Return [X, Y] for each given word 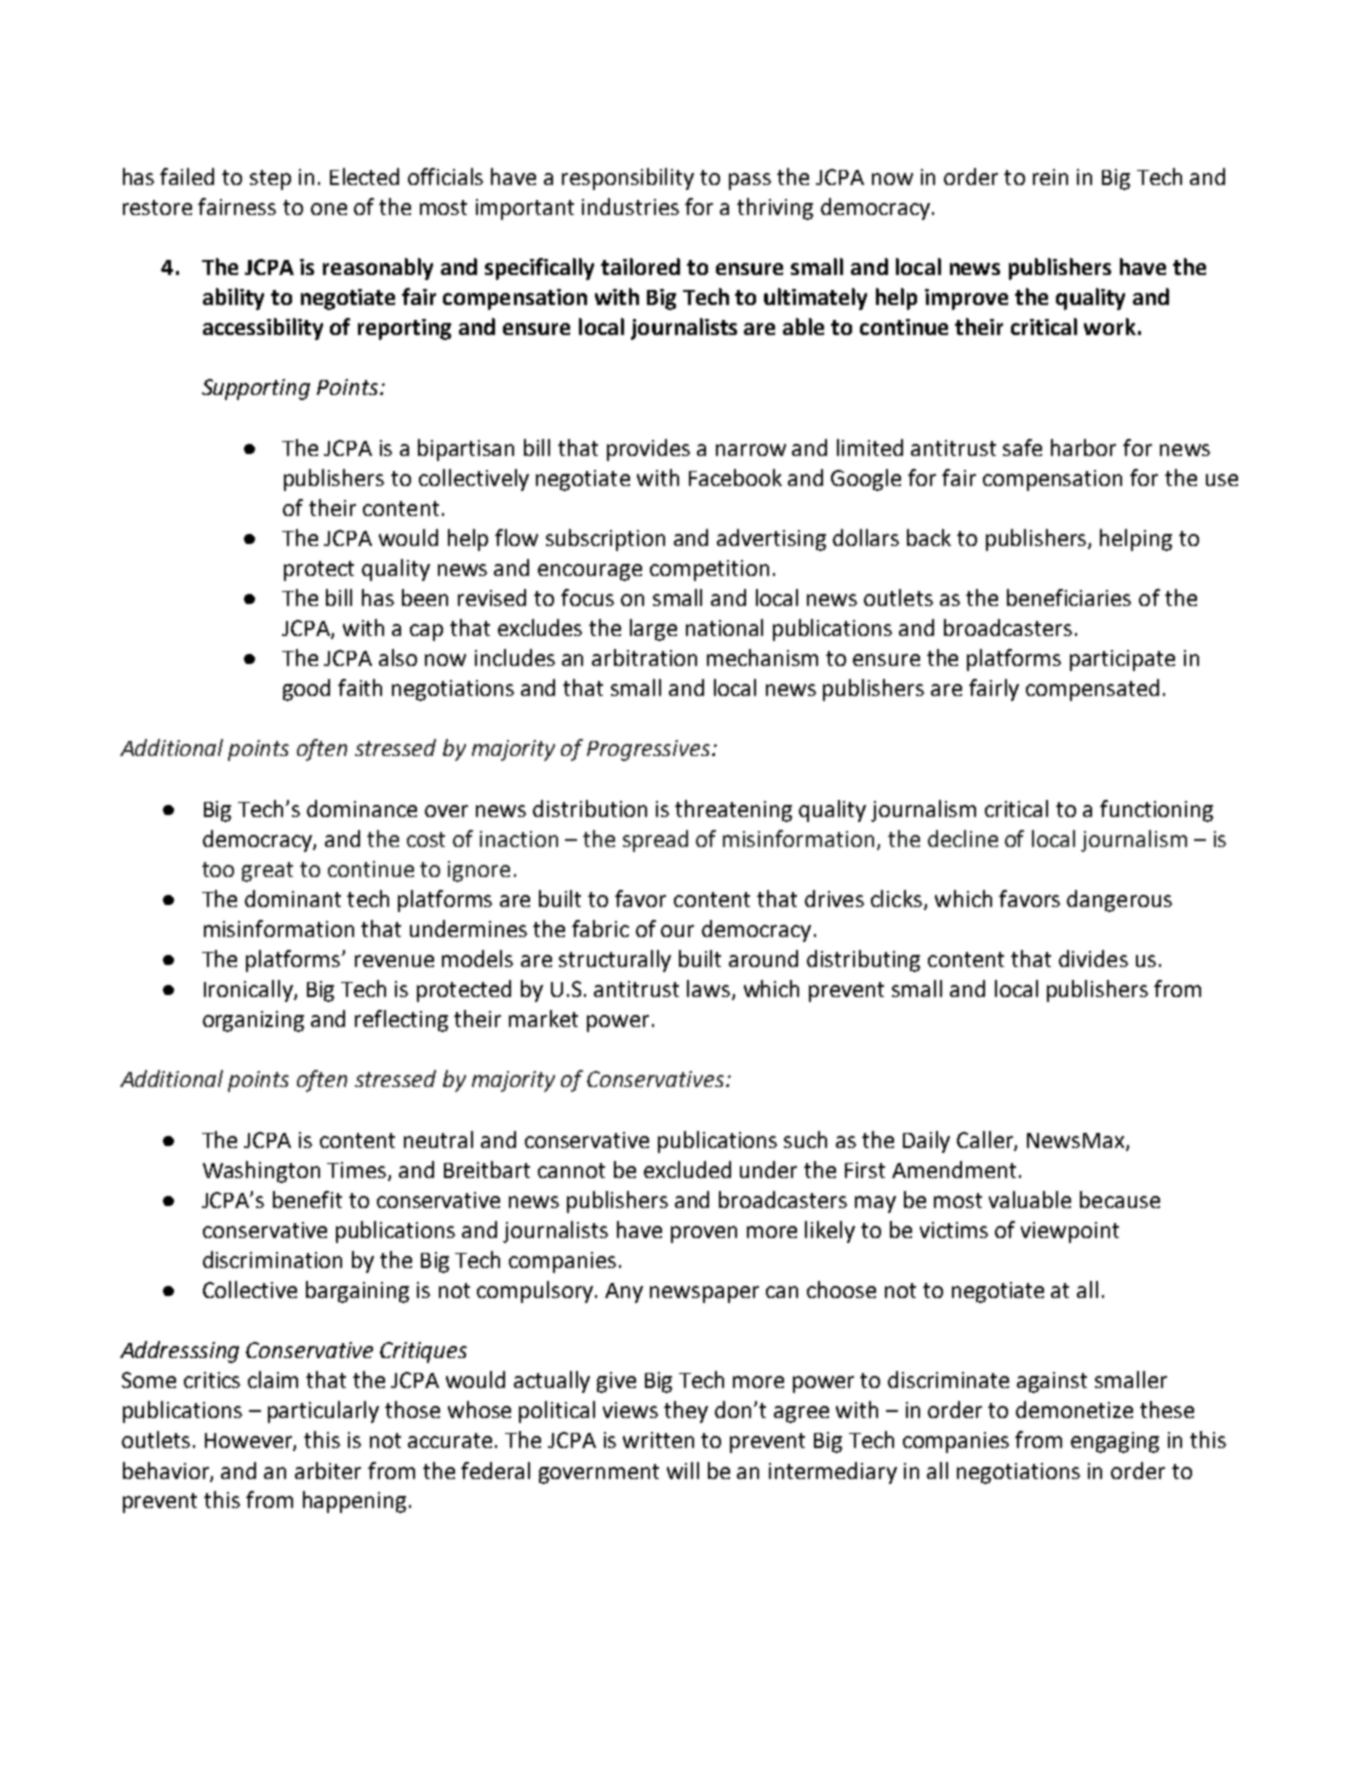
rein [1050, 177]
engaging [1115, 1442]
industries [630, 206]
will [683, 1470]
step [270, 180]
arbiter [328, 1470]
